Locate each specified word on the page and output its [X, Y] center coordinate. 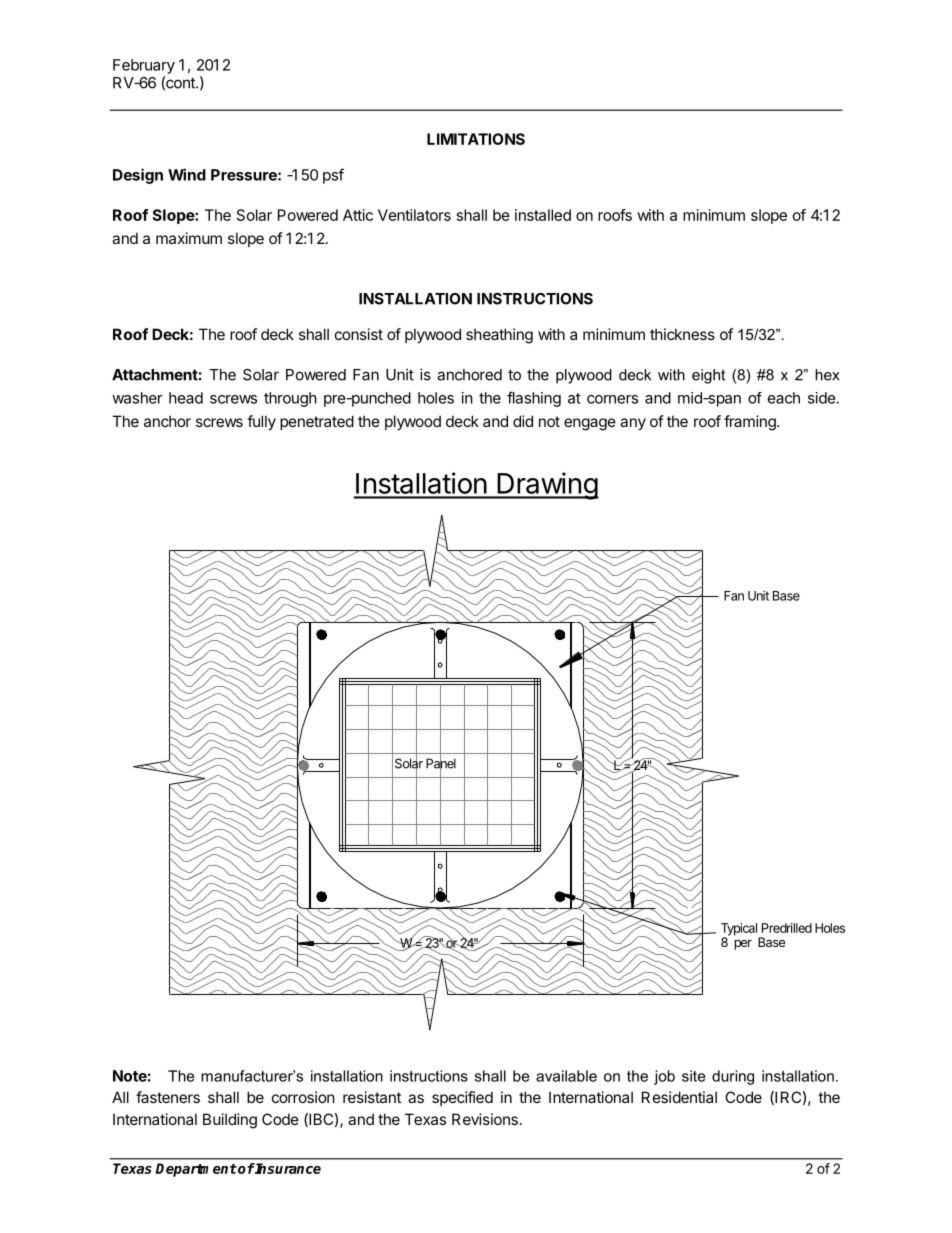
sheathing [499, 336]
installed [543, 215]
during [733, 1077]
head [186, 398]
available [566, 1076]
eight [708, 376]
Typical [739, 930]
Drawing [547, 486]
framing [751, 423]
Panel [441, 763]
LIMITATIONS [476, 139]
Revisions [485, 1119]
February [144, 66]
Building [230, 1121]
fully [261, 422]
